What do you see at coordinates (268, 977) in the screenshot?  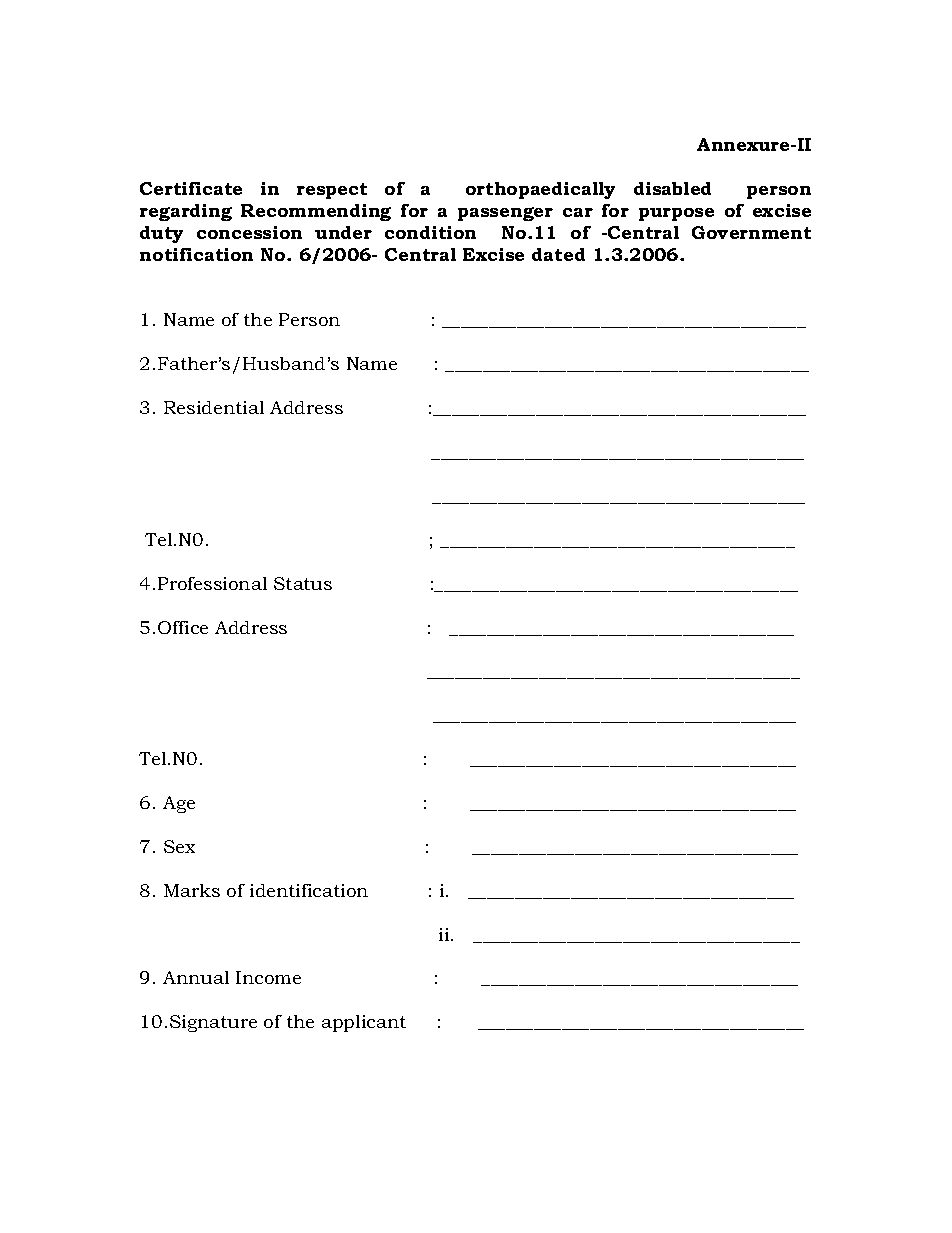 I see `Income` at bounding box center [268, 977].
